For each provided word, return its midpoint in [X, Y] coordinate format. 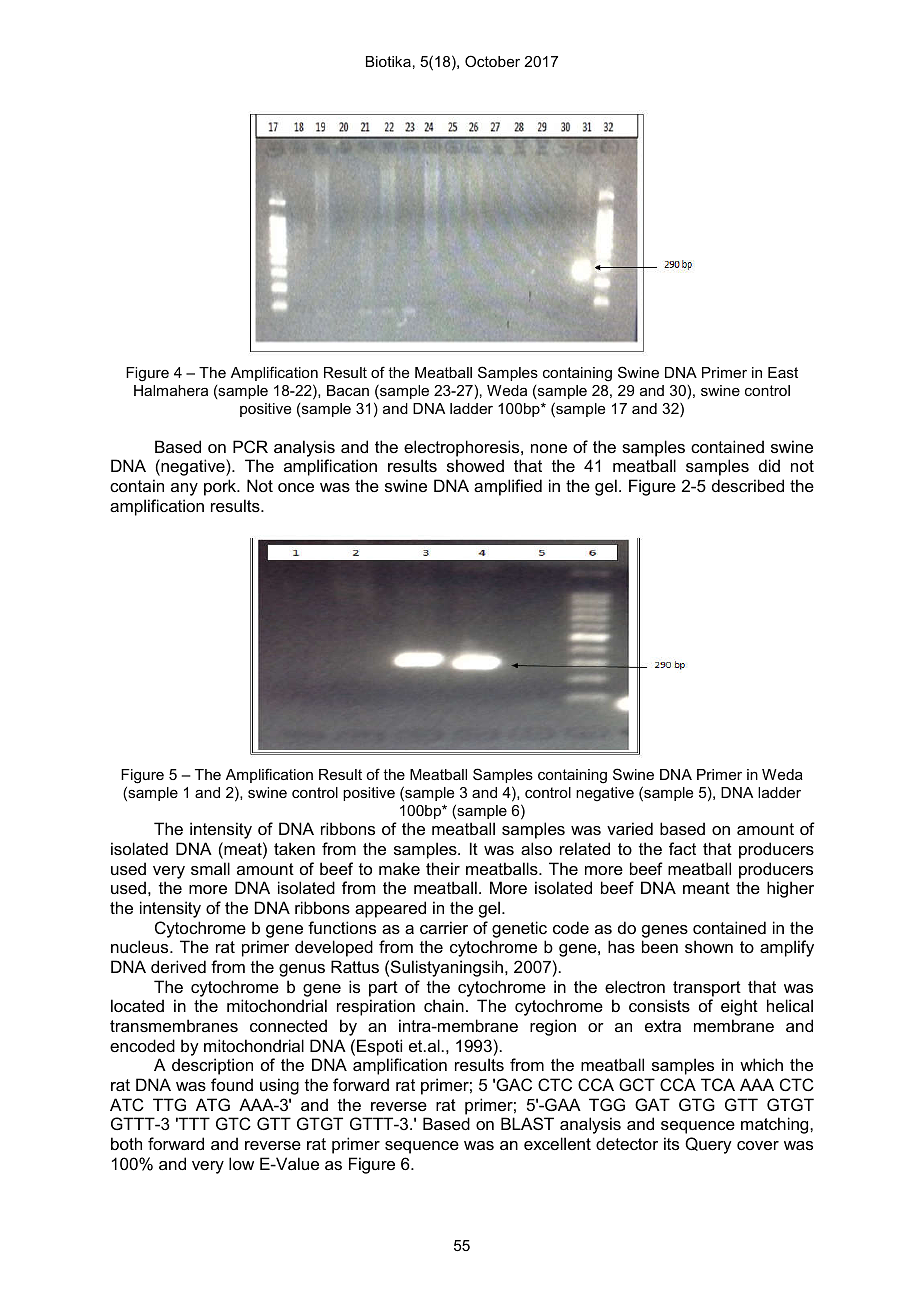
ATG [213, 1104]
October [492, 61]
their [443, 868]
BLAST [527, 1123]
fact [682, 848]
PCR [250, 446]
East [783, 372]
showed [475, 465]
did [769, 465]
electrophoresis [463, 448]
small [210, 868]
